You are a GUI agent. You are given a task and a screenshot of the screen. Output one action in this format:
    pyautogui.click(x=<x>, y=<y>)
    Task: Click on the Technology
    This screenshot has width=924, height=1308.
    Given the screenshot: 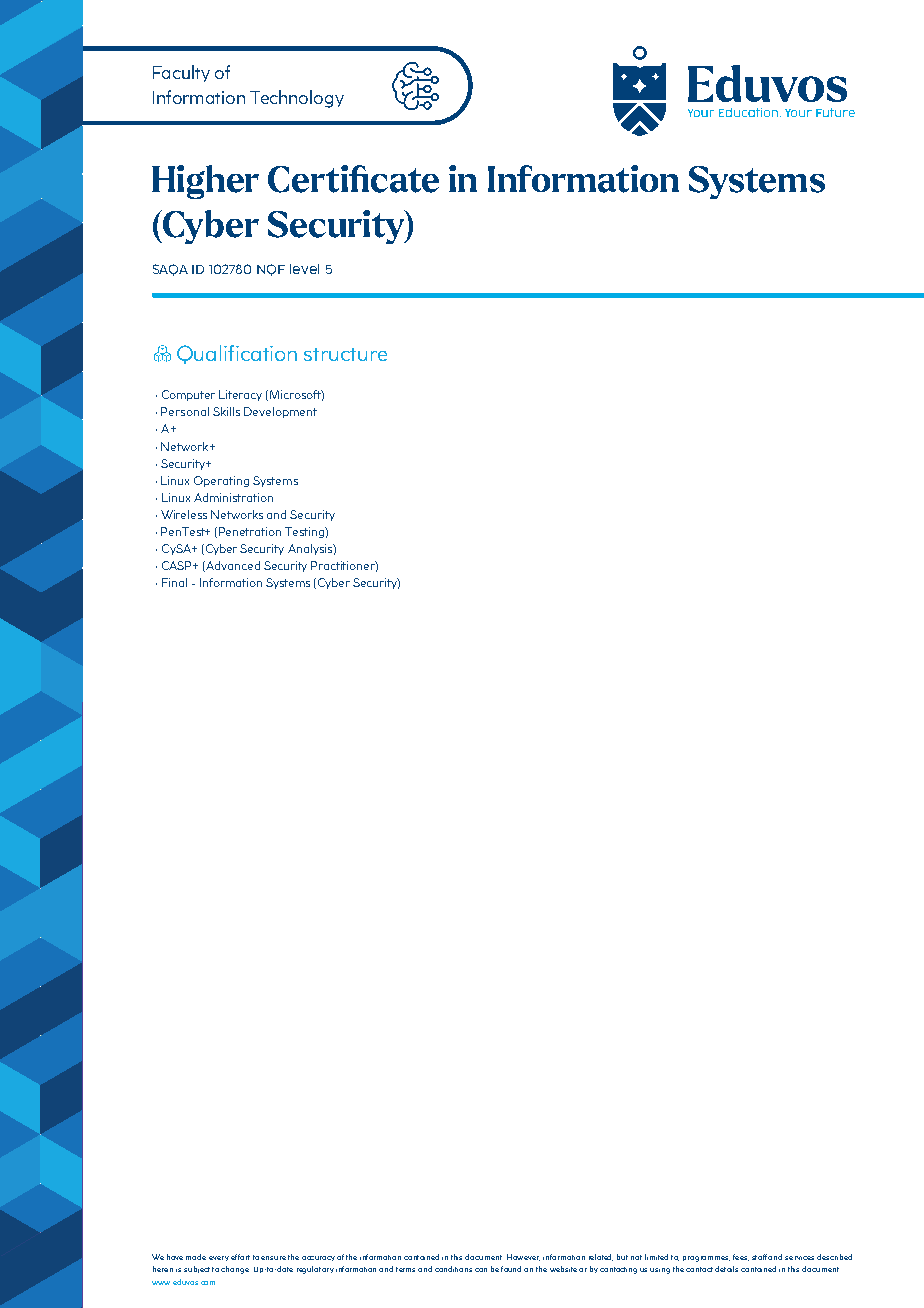 What is the action you would take?
    pyautogui.click(x=297, y=99)
